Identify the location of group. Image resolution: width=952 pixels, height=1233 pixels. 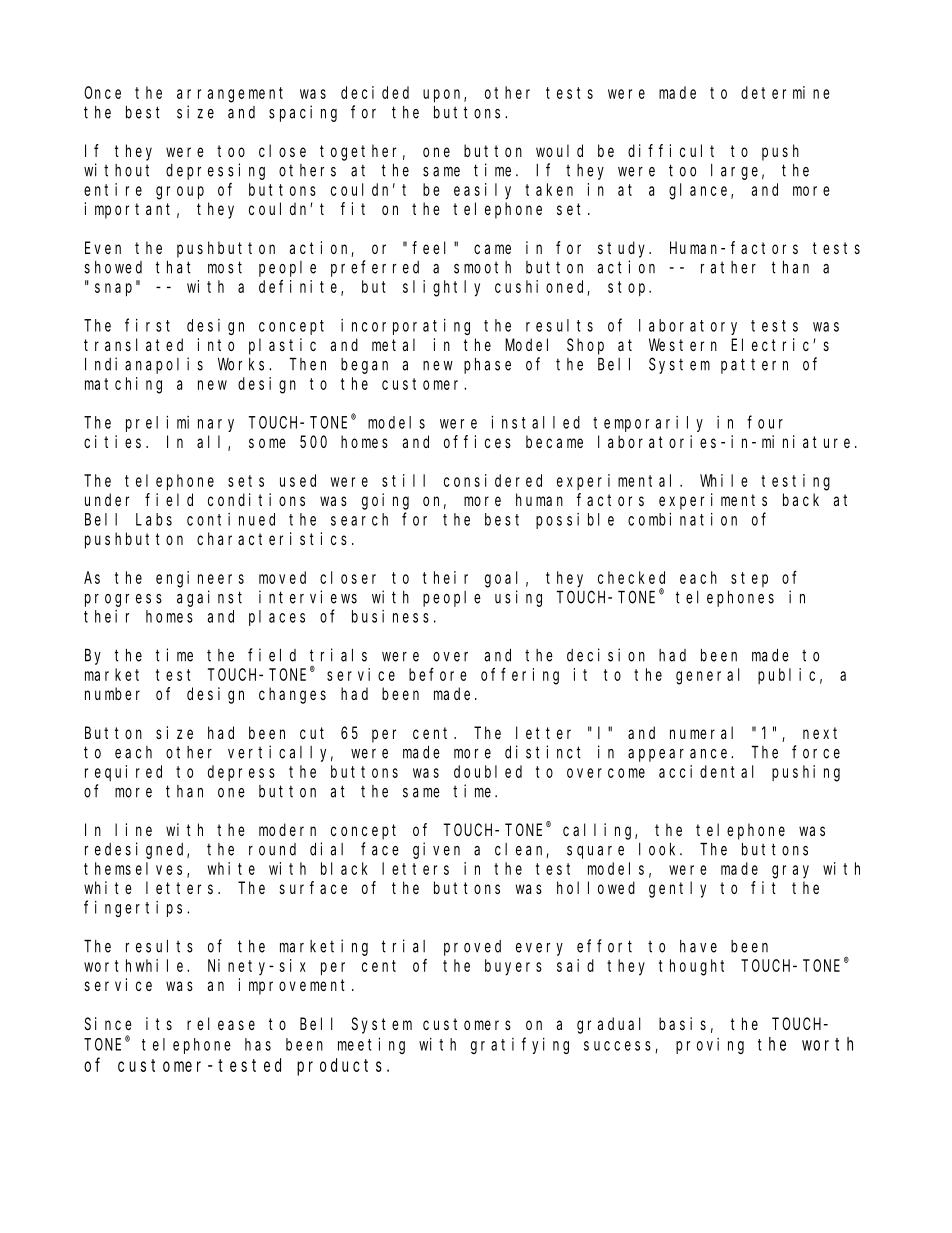
(180, 193).
